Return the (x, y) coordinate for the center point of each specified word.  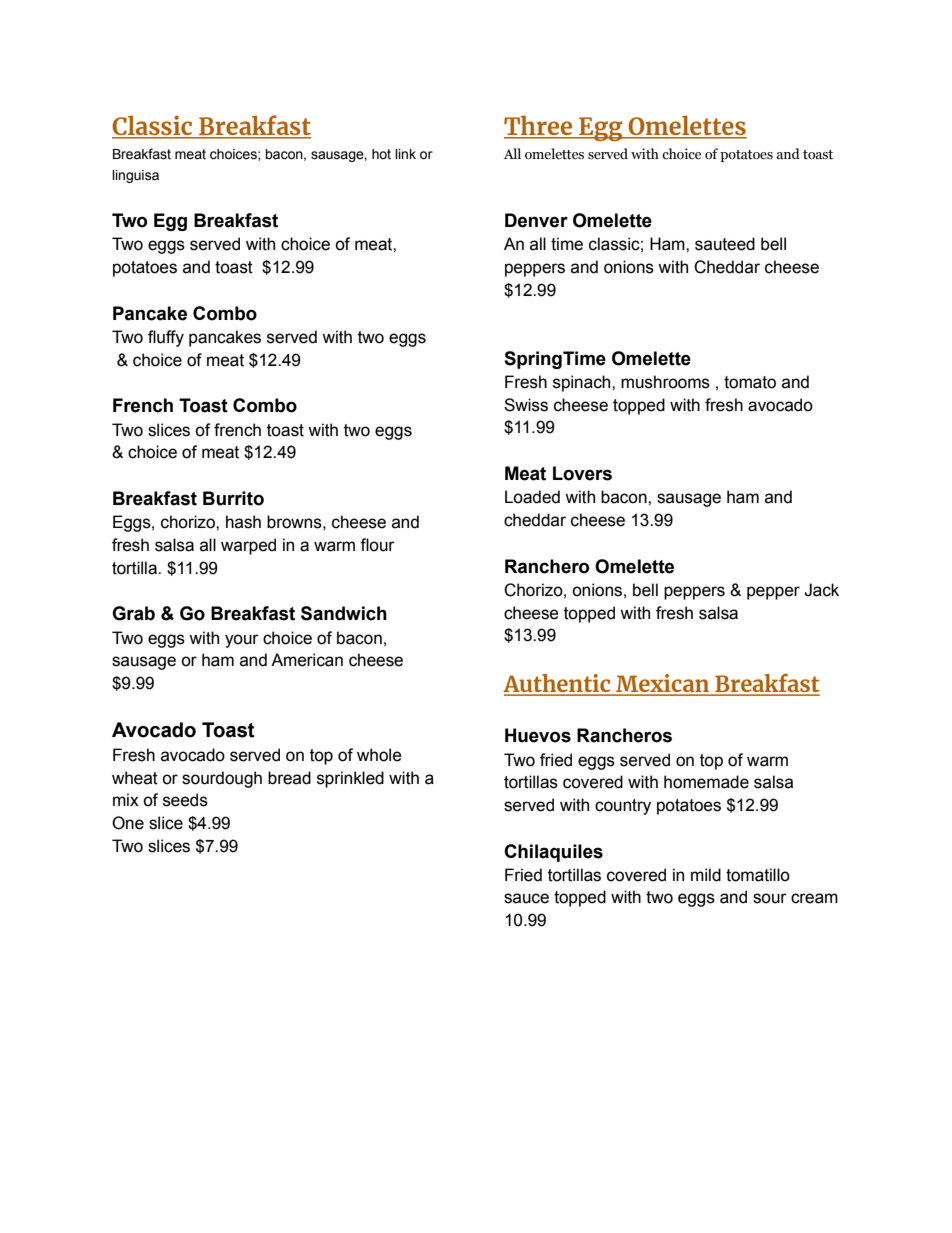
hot (381, 154)
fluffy (166, 338)
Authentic (558, 684)
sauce (526, 898)
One (128, 823)
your (242, 641)
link (405, 154)
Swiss (526, 405)
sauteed (725, 244)
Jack (821, 590)
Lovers (582, 473)
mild (706, 875)
